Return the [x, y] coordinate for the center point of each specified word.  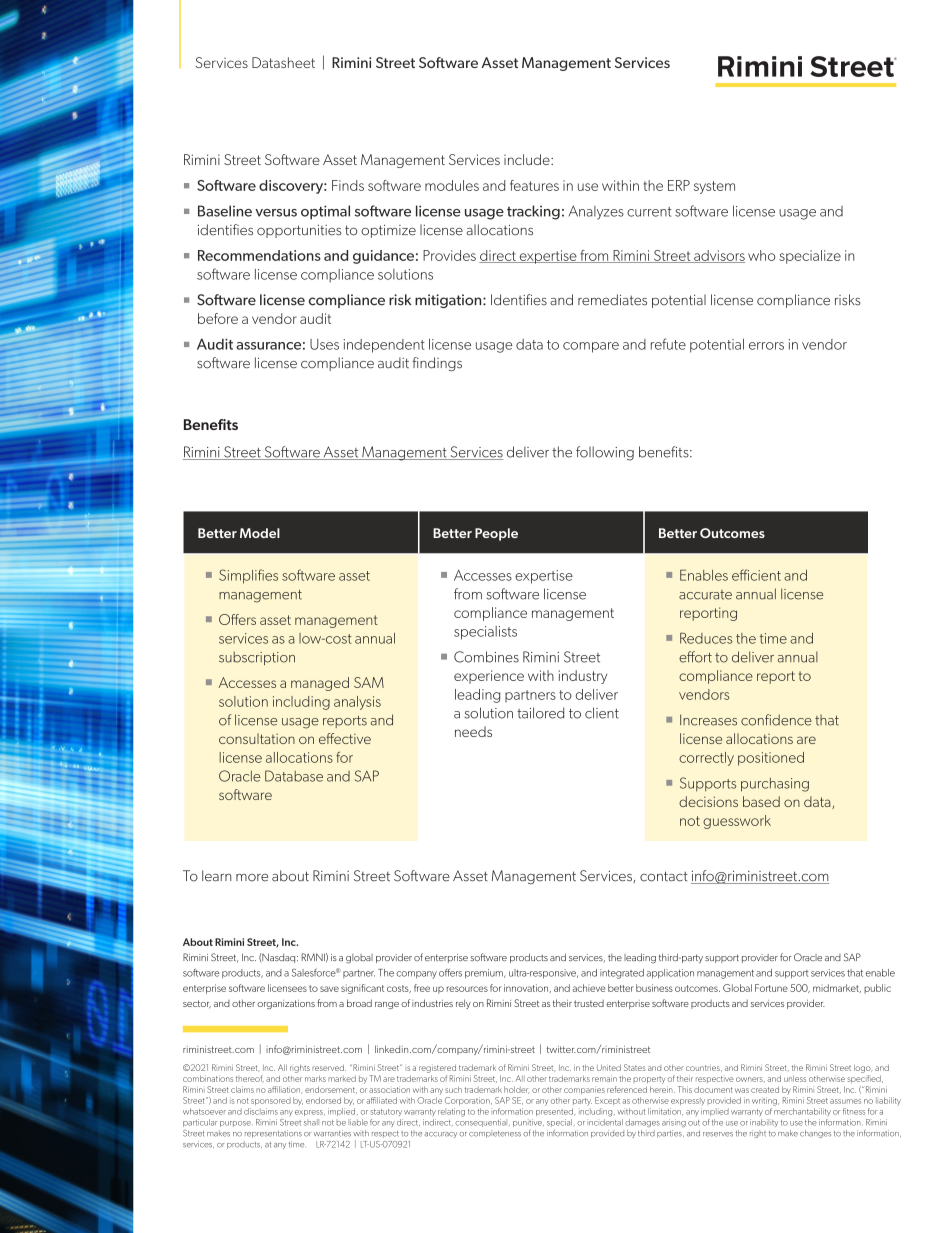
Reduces [706, 638]
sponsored [271, 1101]
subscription [257, 658]
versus [276, 213]
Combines [486, 657]
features [534, 185]
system [714, 187]
